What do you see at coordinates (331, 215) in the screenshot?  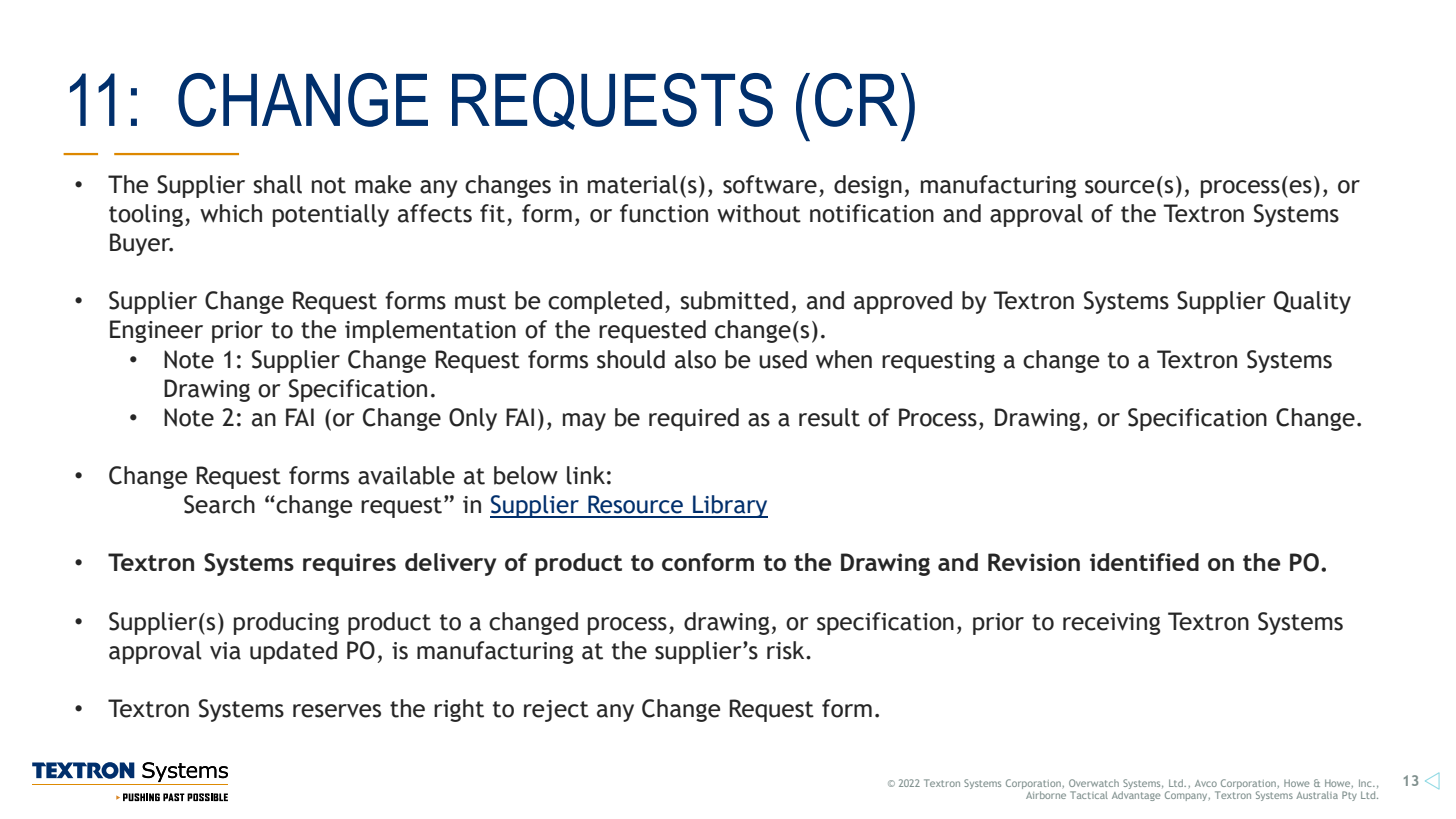 I see `potentially` at bounding box center [331, 215].
